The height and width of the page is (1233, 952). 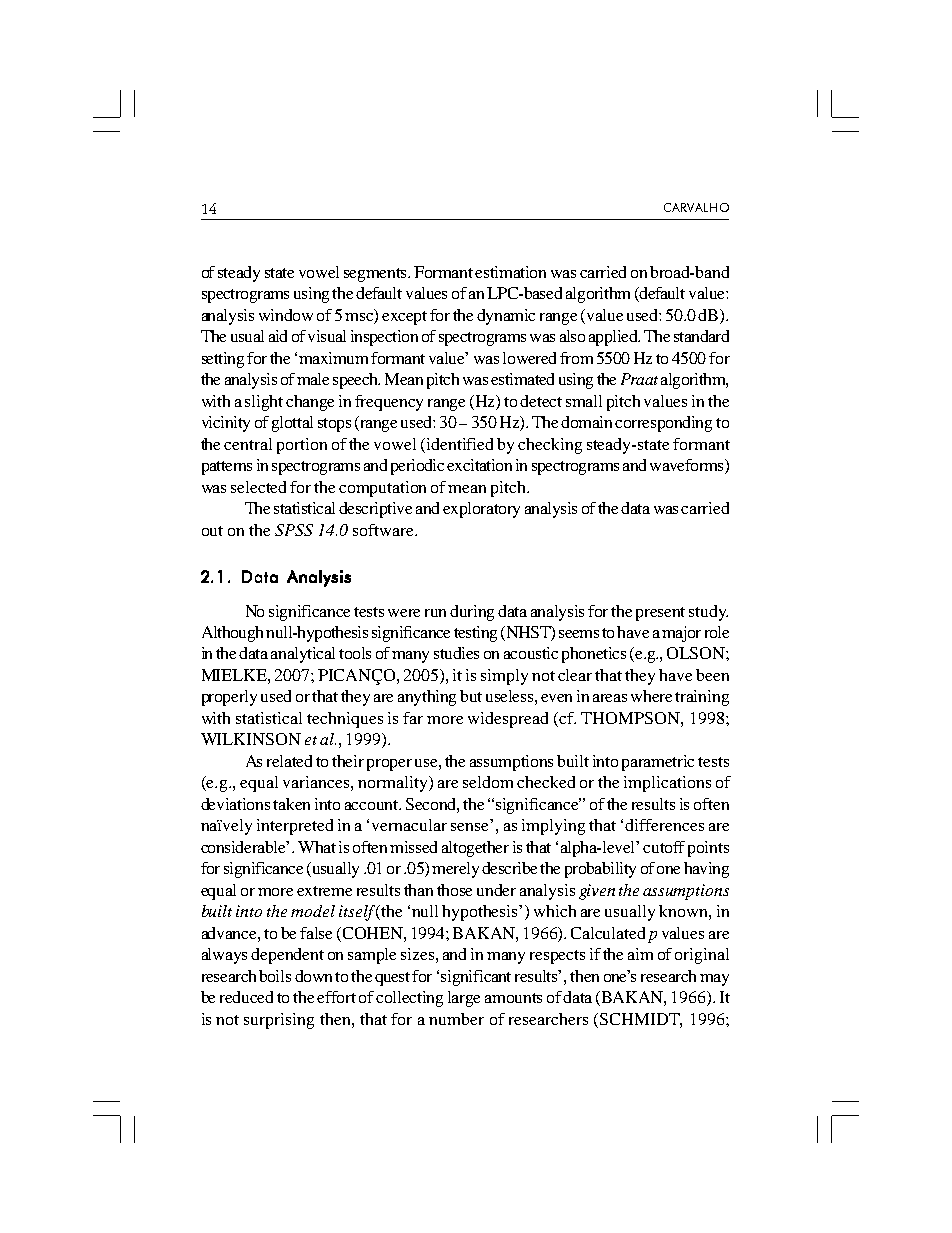 I want to click on slight, so click(x=264, y=403).
